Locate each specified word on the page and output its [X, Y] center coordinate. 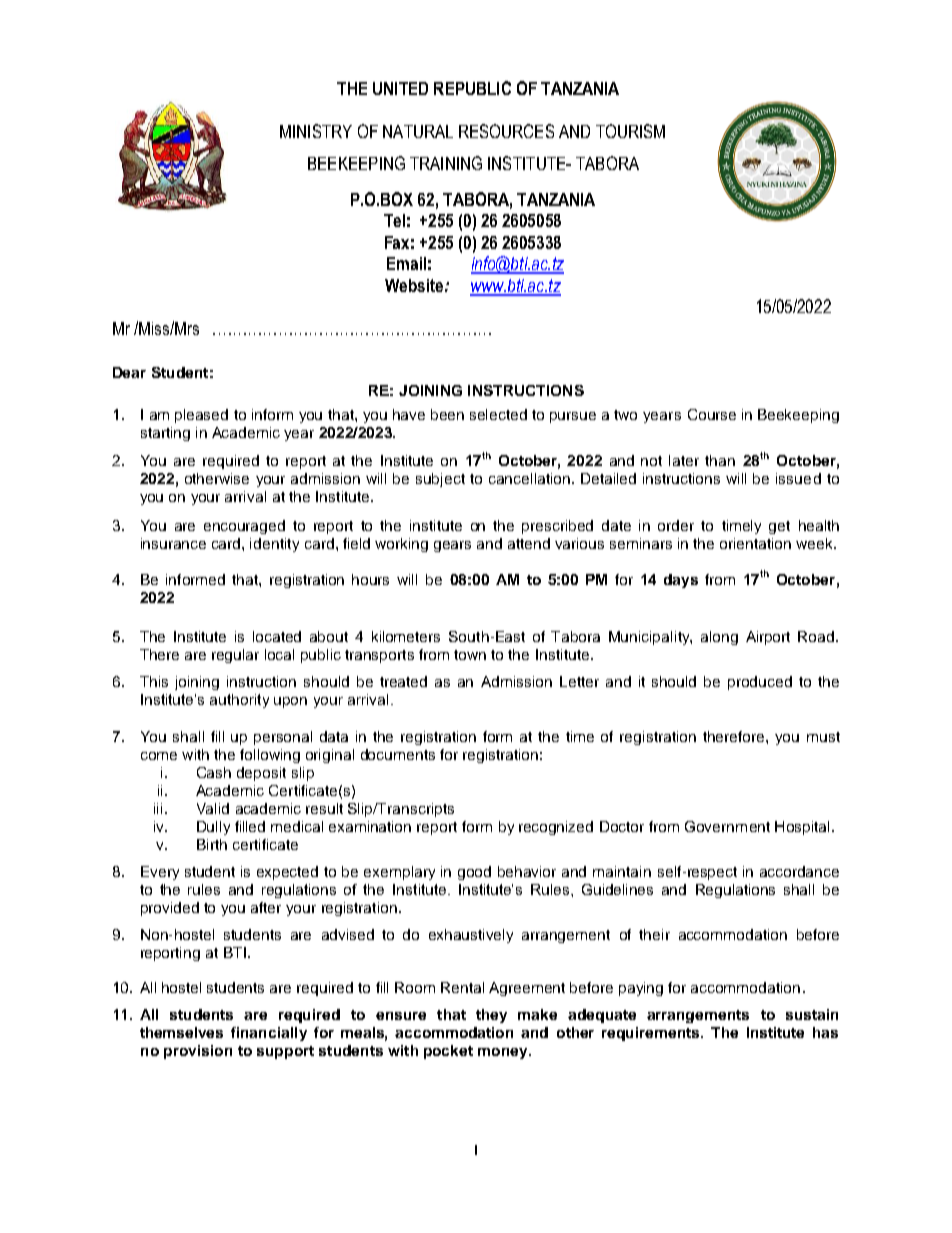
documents [398, 754]
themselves [181, 1032]
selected [498, 414]
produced [760, 683]
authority [239, 701]
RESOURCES [506, 131]
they [491, 1016]
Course [712, 414]
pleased [201, 416]
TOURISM [630, 131]
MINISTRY [316, 131]
